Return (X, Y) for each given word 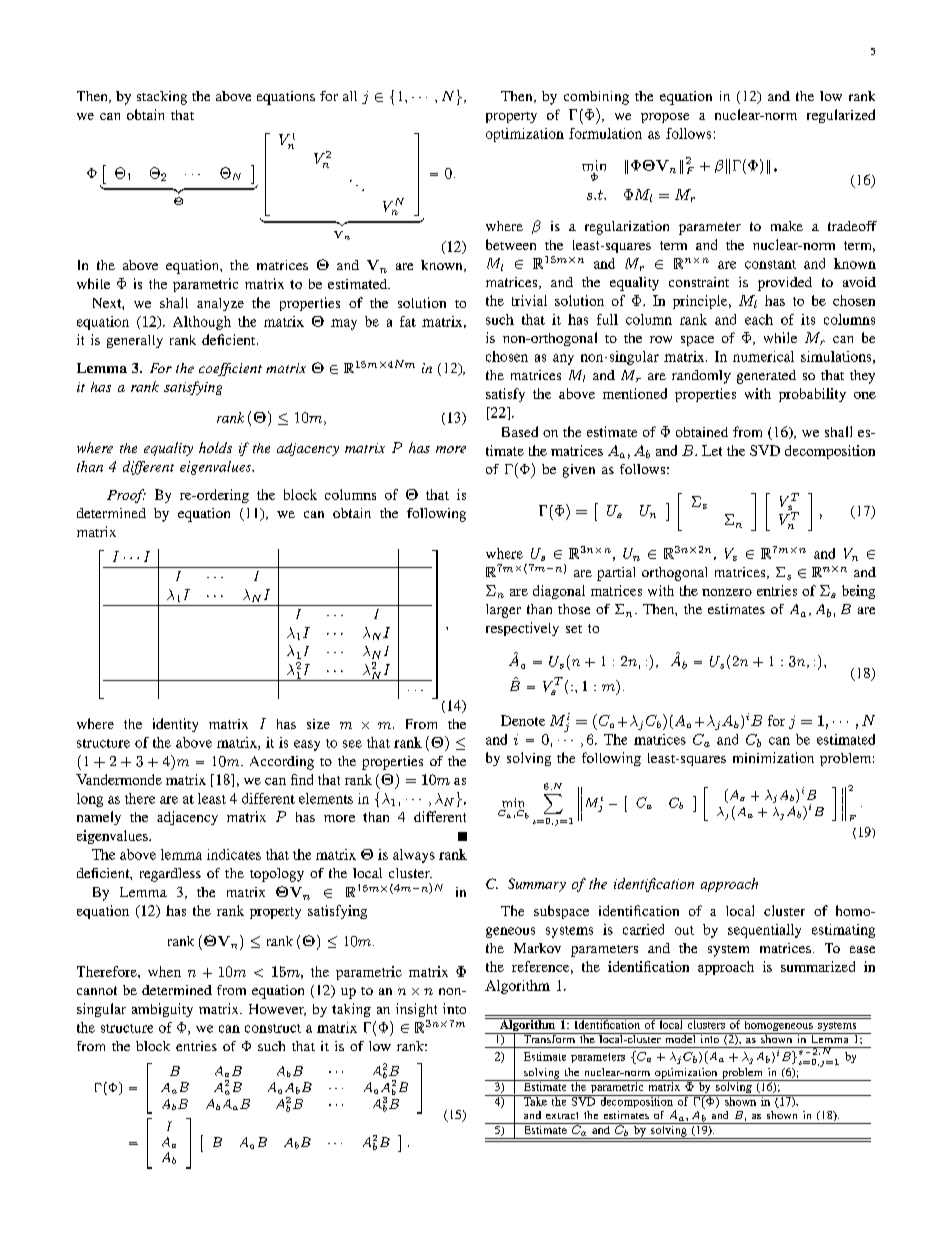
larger (503, 611)
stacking (162, 98)
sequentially (764, 931)
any (563, 359)
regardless (170, 875)
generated (766, 377)
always (414, 856)
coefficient (230, 369)
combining (596, 98)
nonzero (727, 592)
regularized (841, 116)
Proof (126, 496)
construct (273, 1028)
